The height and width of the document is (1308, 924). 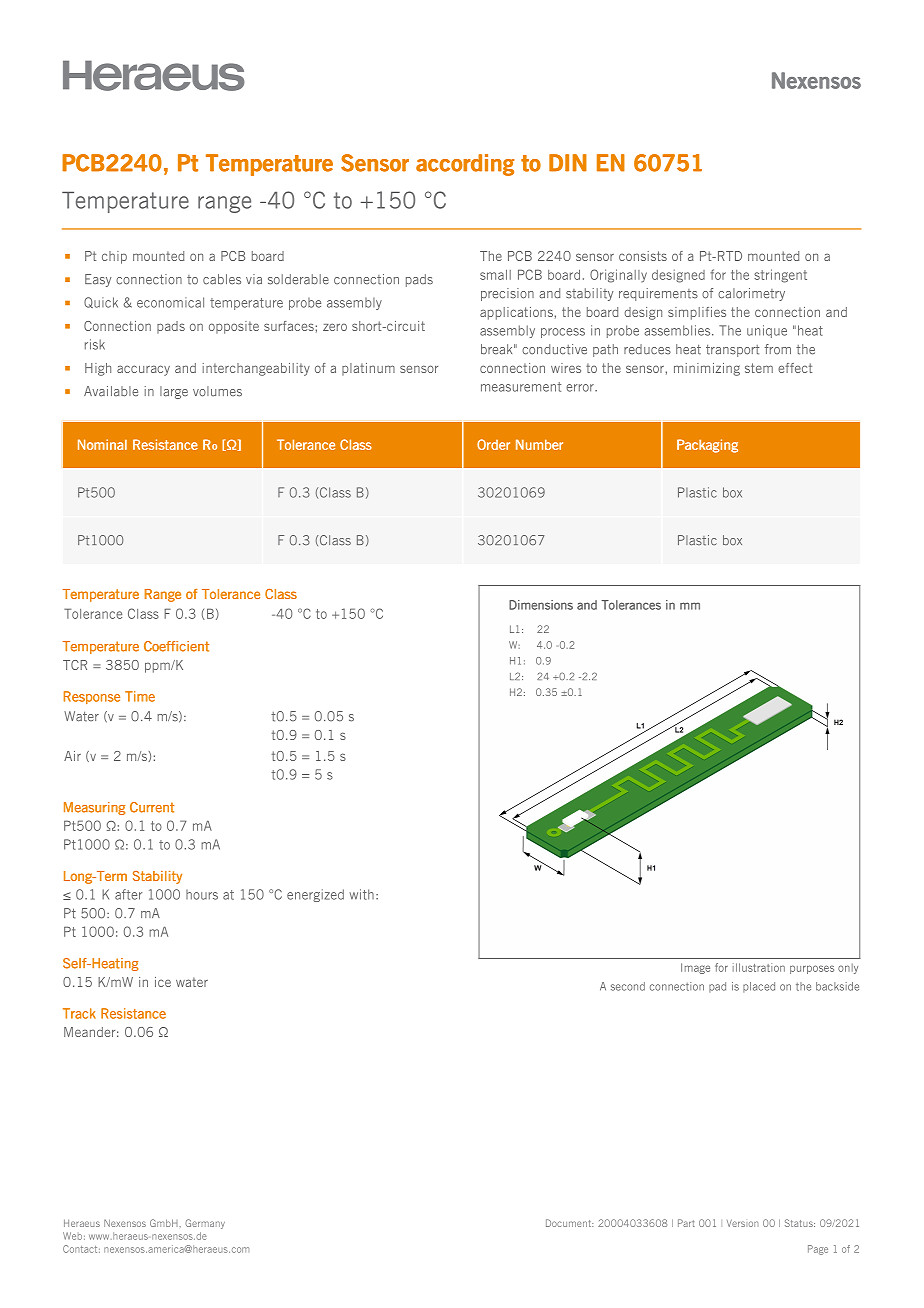 What do you see at coordinates (707, 446) in the document?
I see `Packaging` at bounding box center [707, 446].
